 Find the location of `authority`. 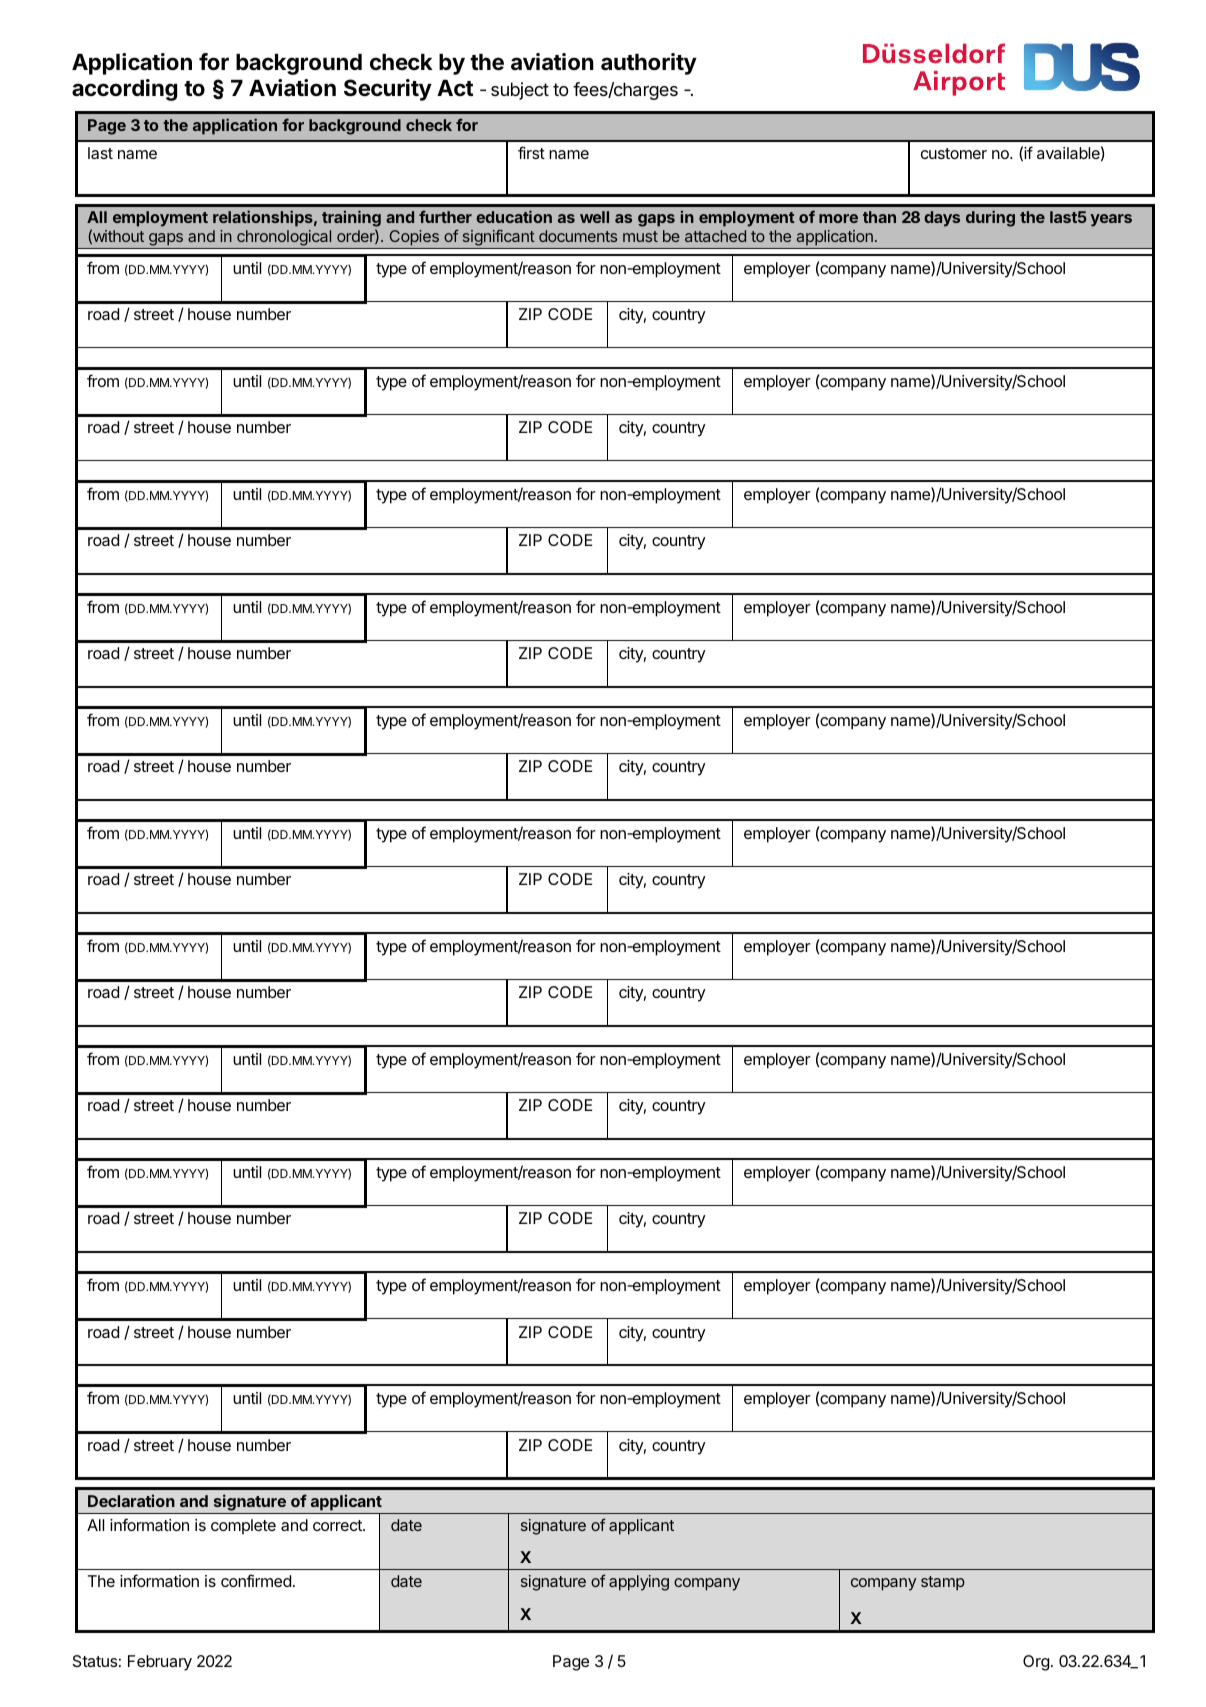

authority is located at coordinates (649, 64).
